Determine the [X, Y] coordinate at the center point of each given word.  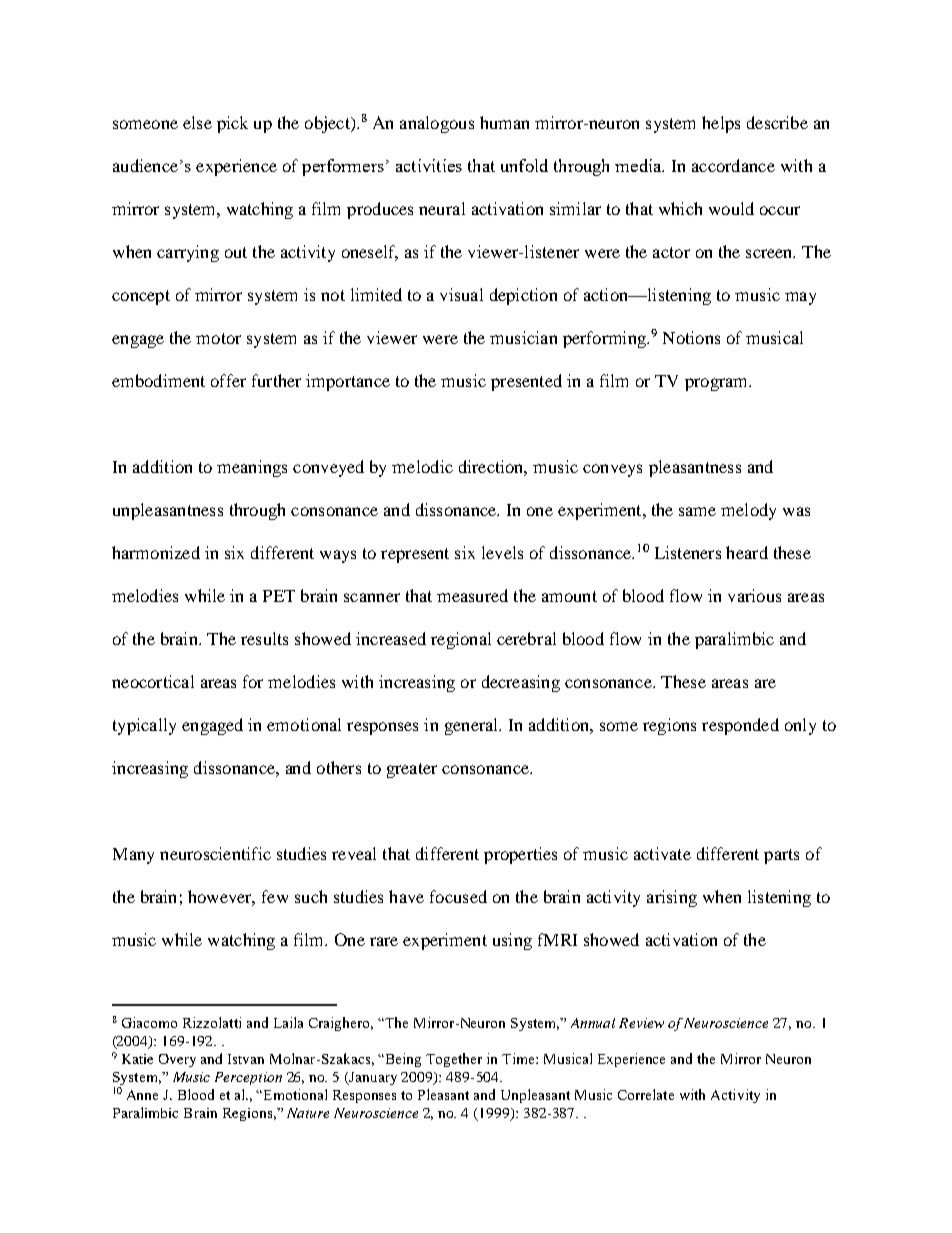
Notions [691, 337]
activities [429, 165]
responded [740, 726]
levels [502, 552]
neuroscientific [215, 853]
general [473, 726]
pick [232, 124]
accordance [733, 165]
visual [461, 294]
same [697, 511]
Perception [248, 1078]
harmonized [156, 552]
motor [218, 338]
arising [672, 898]
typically [144, 726]
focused [458, 896]
